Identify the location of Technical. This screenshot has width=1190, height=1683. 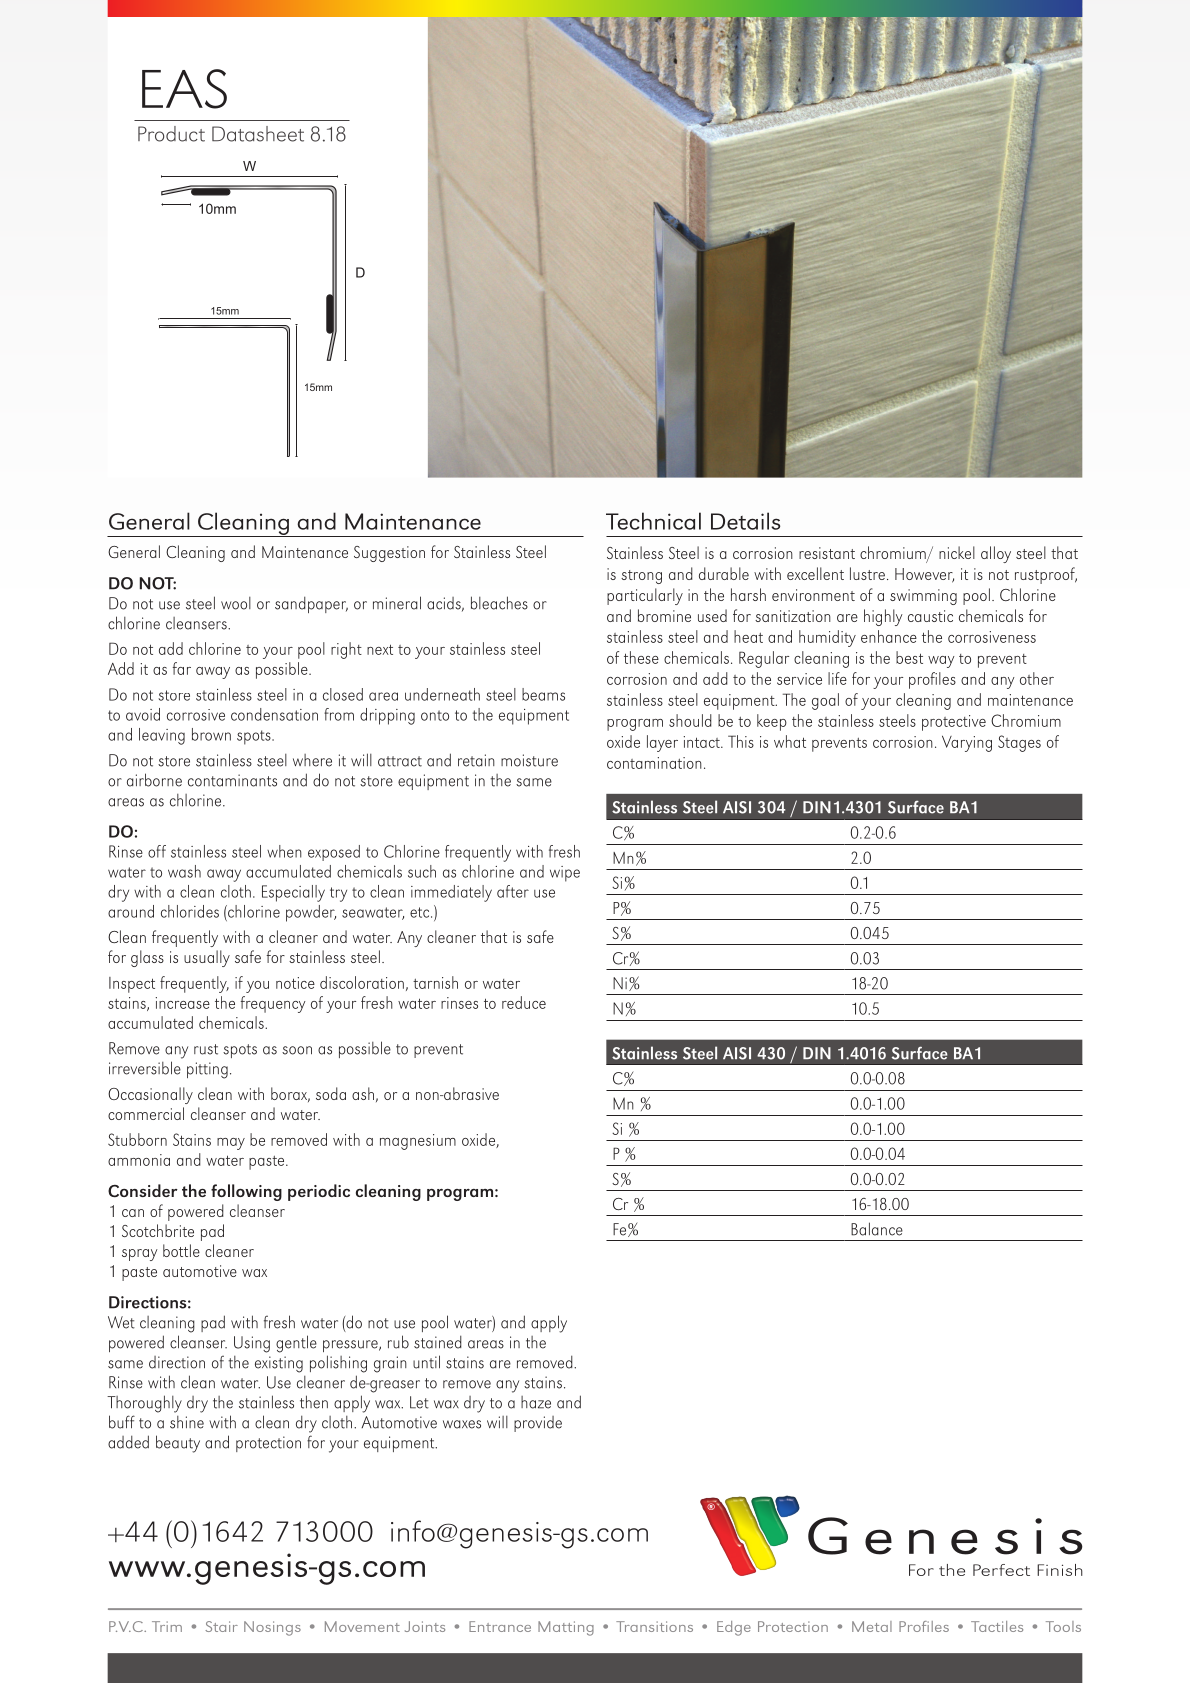
(653, 521).
